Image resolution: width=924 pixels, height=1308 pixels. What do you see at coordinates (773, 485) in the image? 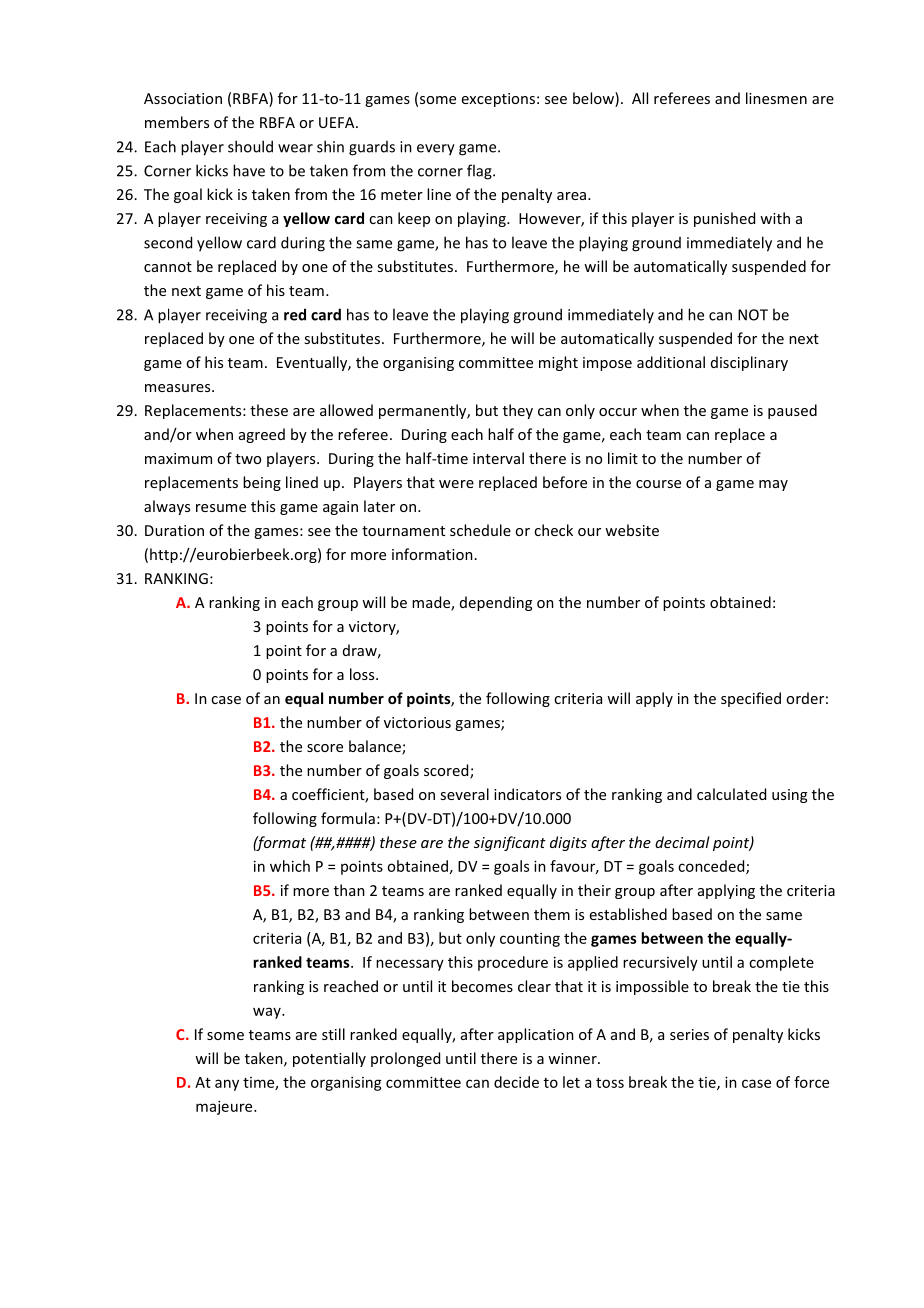
I see `may` at bounding box center [773, 485].
